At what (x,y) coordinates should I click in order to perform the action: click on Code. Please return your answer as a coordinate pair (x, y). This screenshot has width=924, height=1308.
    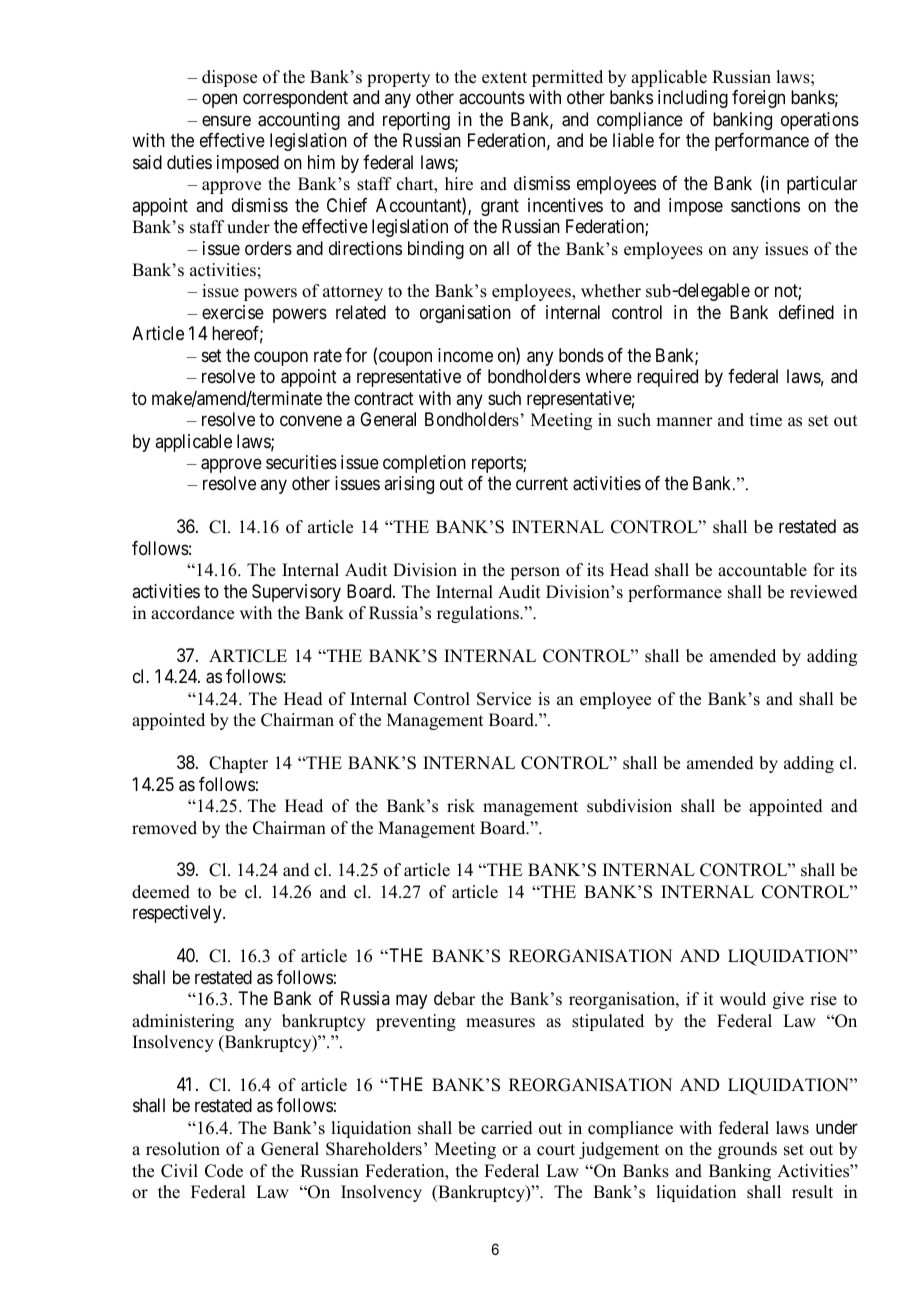
    Looking at the image, I should click on (224, 1171).
